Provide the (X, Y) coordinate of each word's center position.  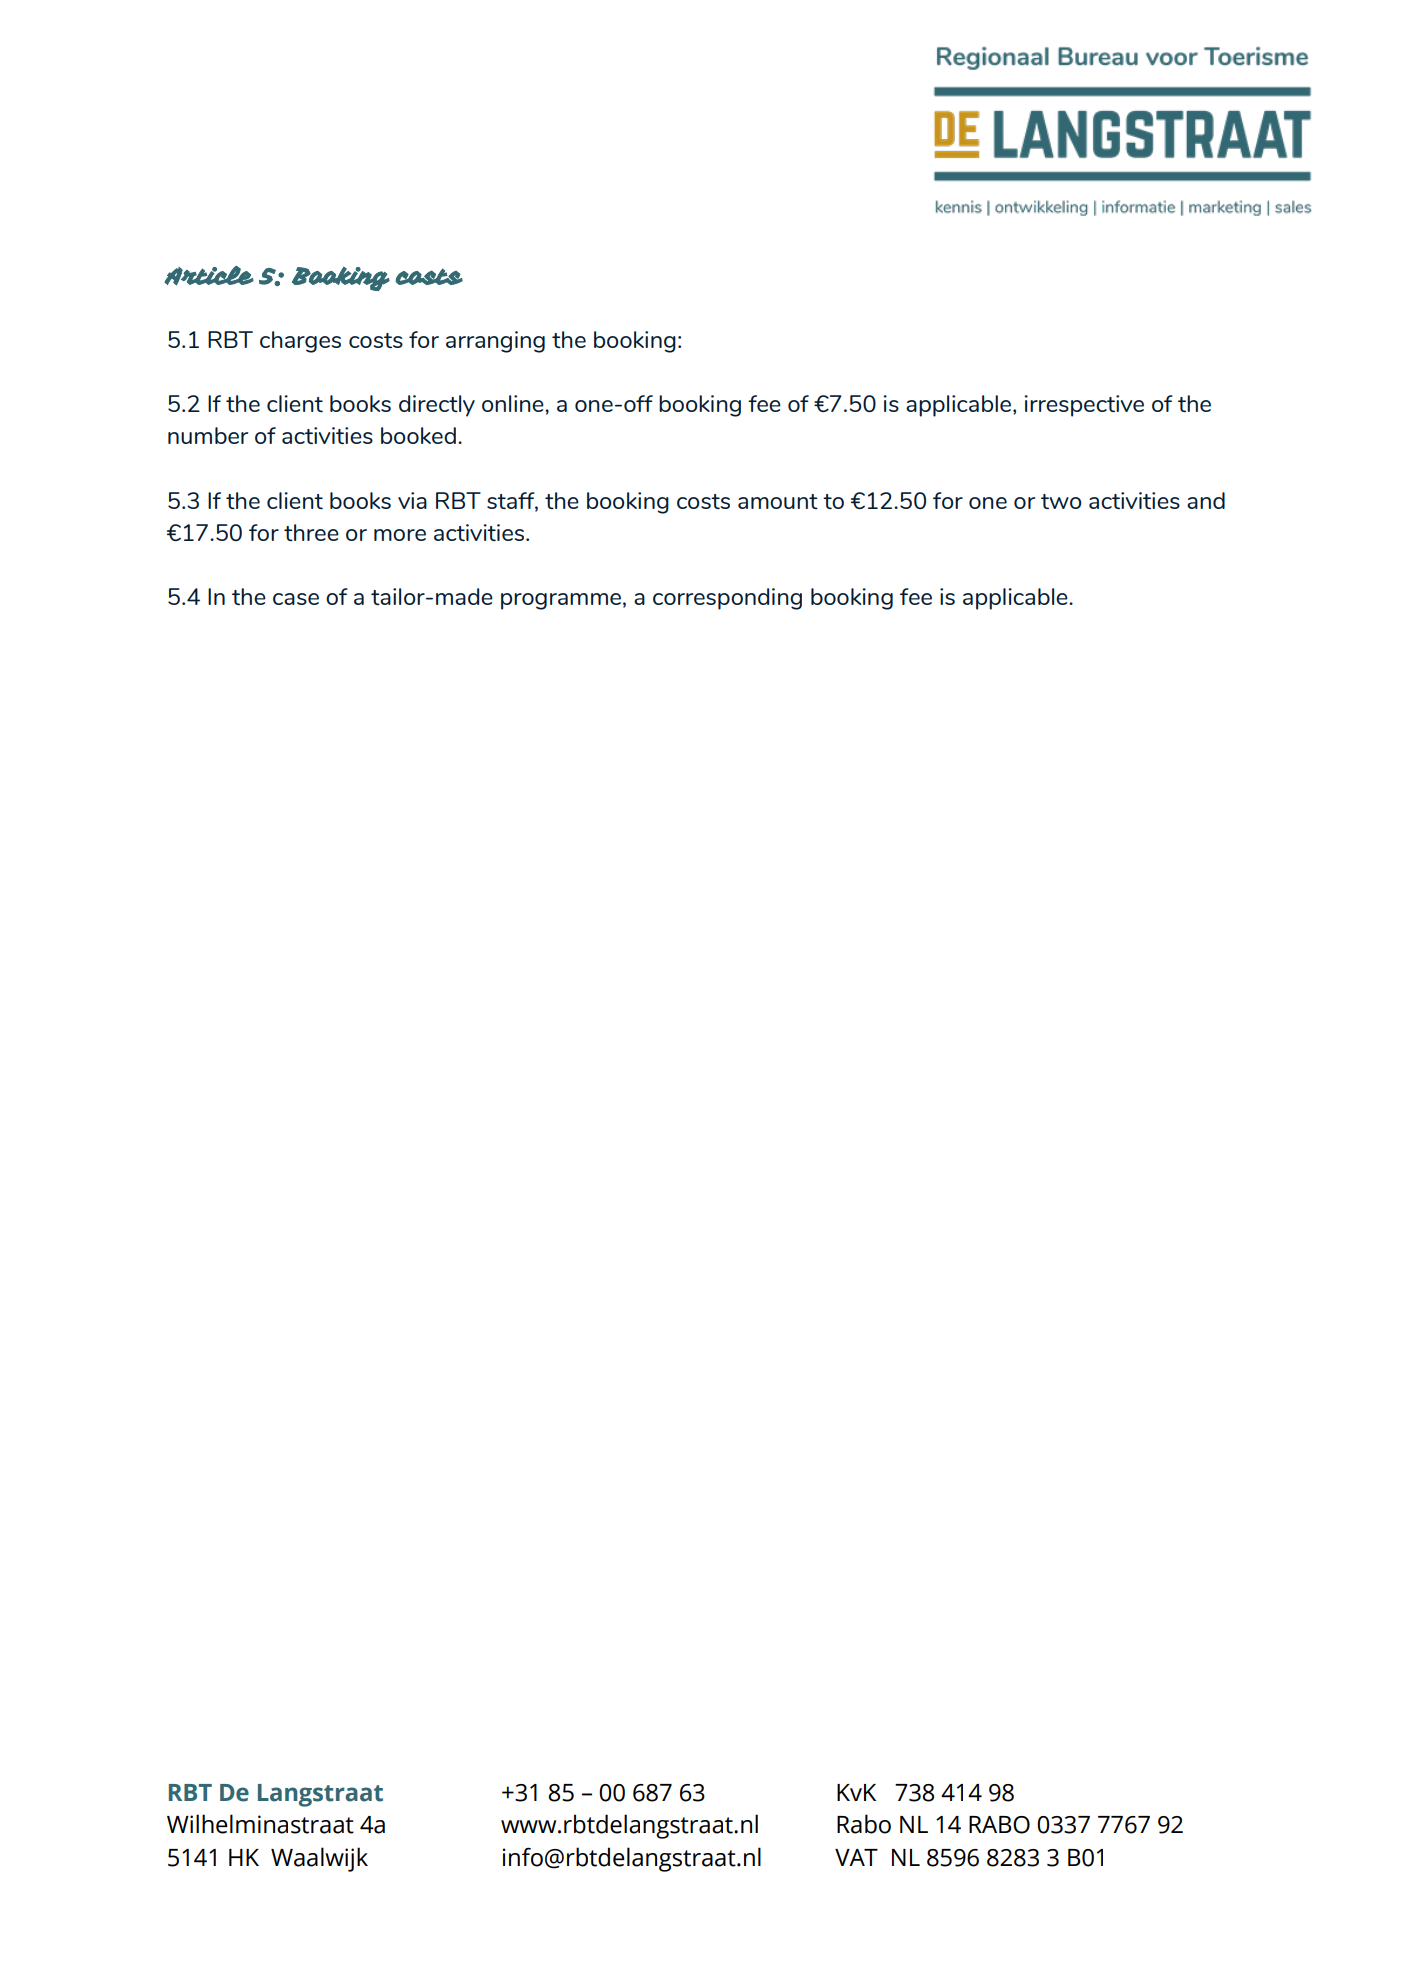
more (400, 535)
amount (778, 501)
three (311, 532)
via (412, 500)
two (1061, 501)
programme (561, 601)
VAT (856, 1857)
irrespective (1084, 406)
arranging (495, 342)
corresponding (727, 599)
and (1206, 500)
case (296, 599)
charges (300, 342)
